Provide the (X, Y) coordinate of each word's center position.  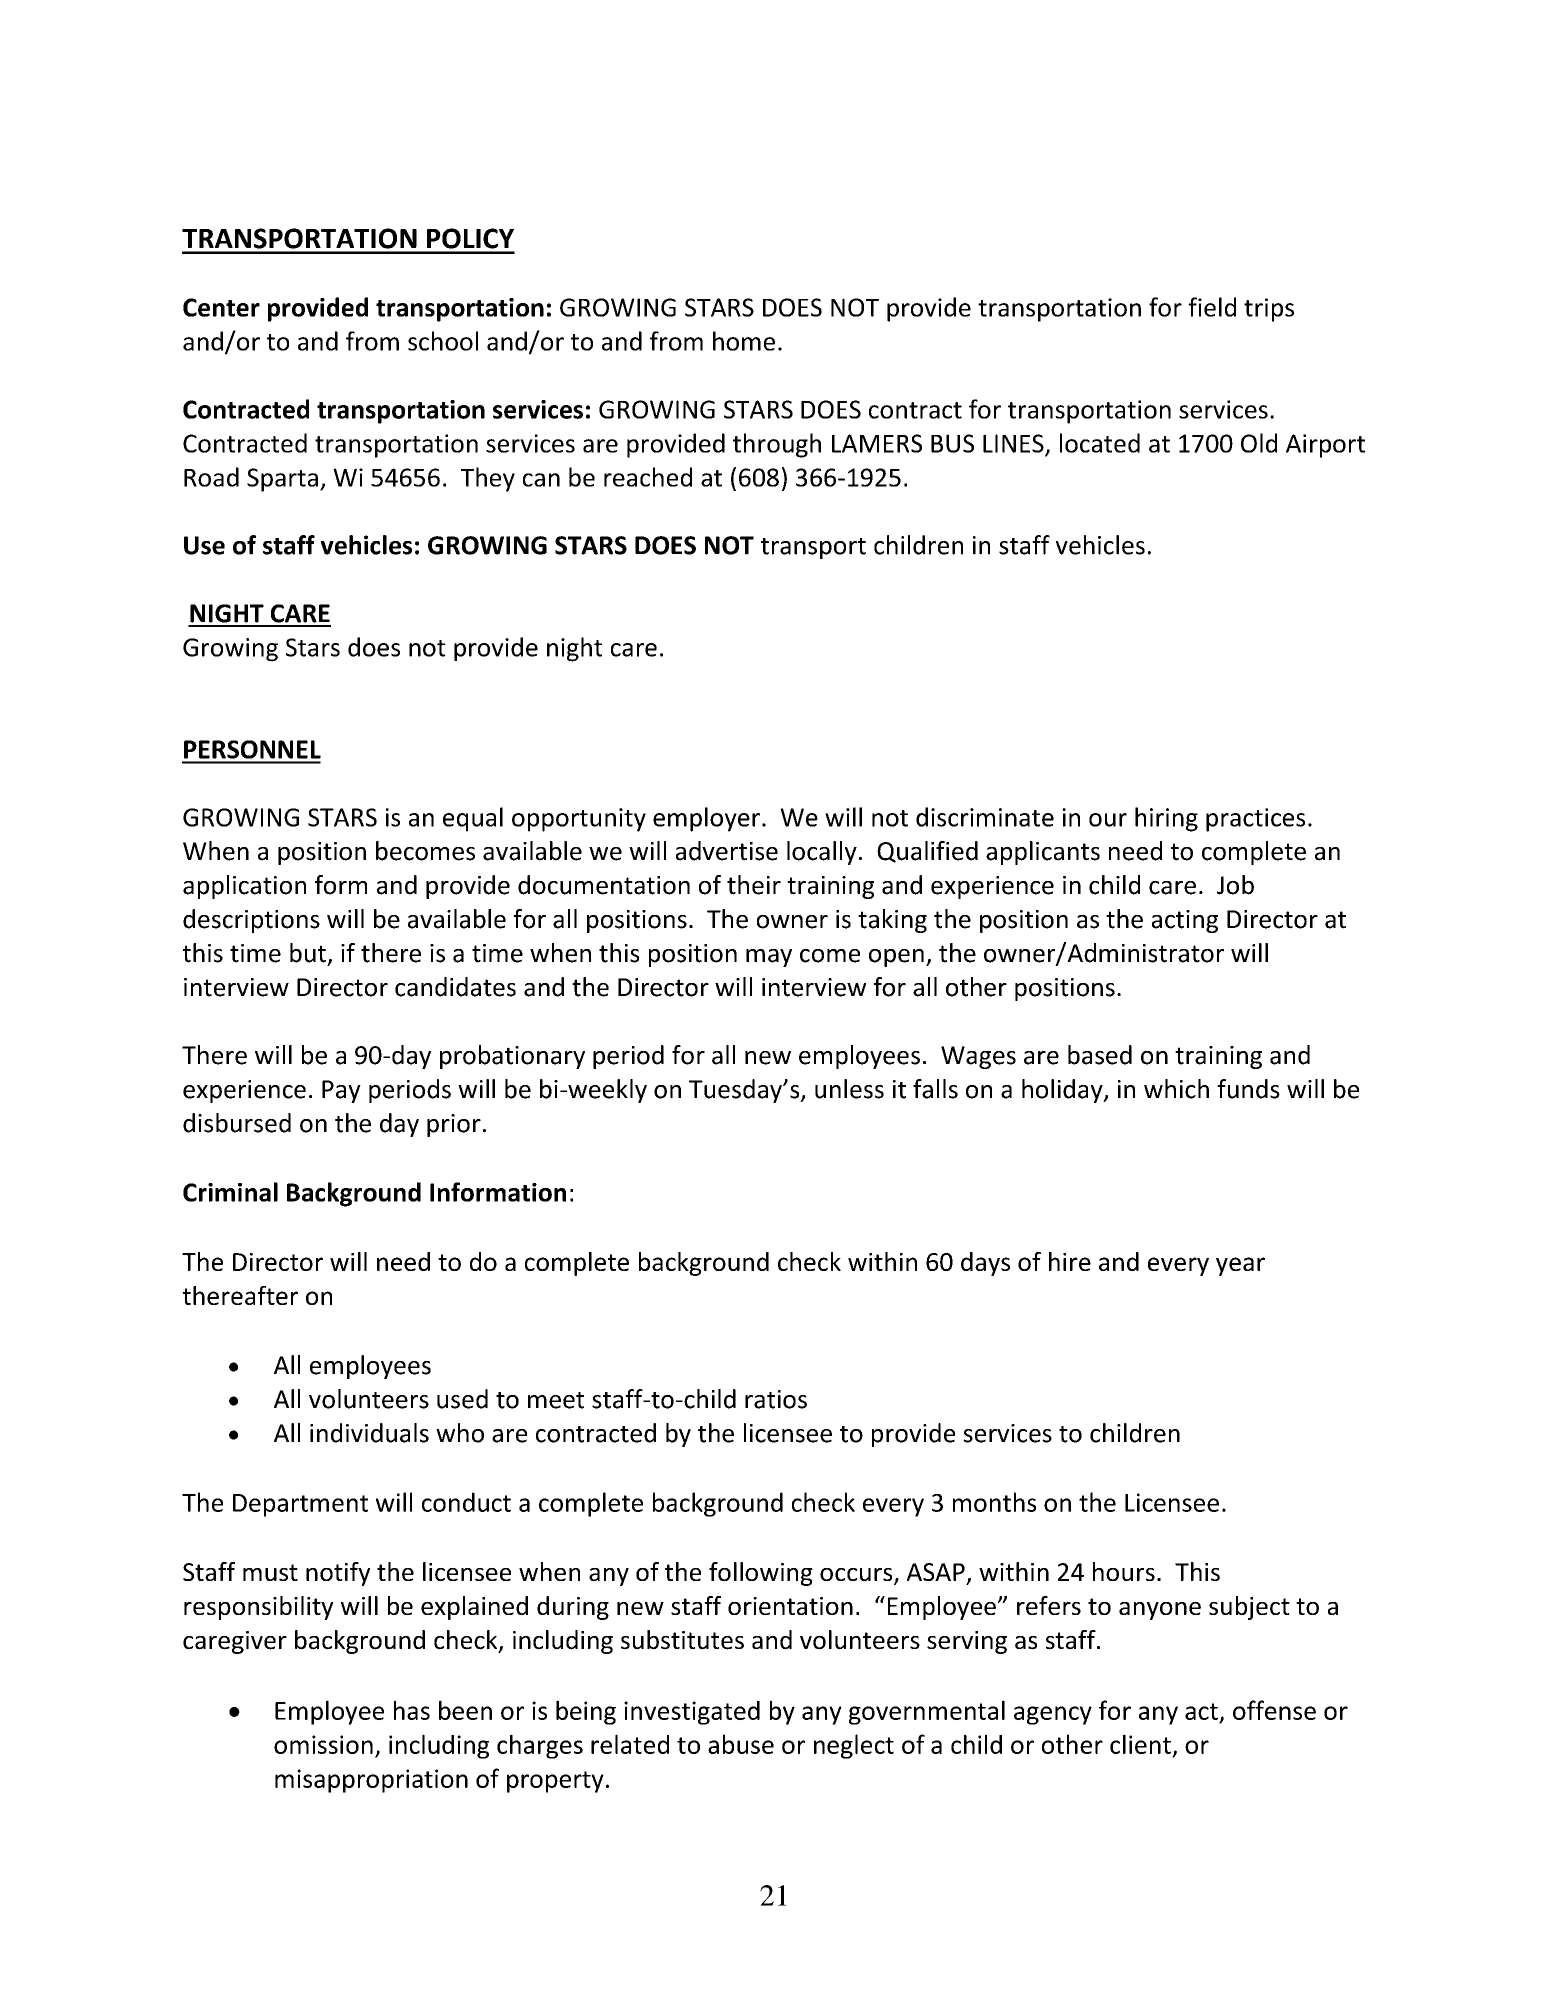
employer (706, 819)
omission (323, 1744)
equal (473, 819)
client (1140, 1744)
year (1240, 1266)
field (1212, 307)
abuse (741, 1744)
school (443, 341)
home (744, 341)
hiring (1166, 819)
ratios (776, 1399)
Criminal (230, 1192)
